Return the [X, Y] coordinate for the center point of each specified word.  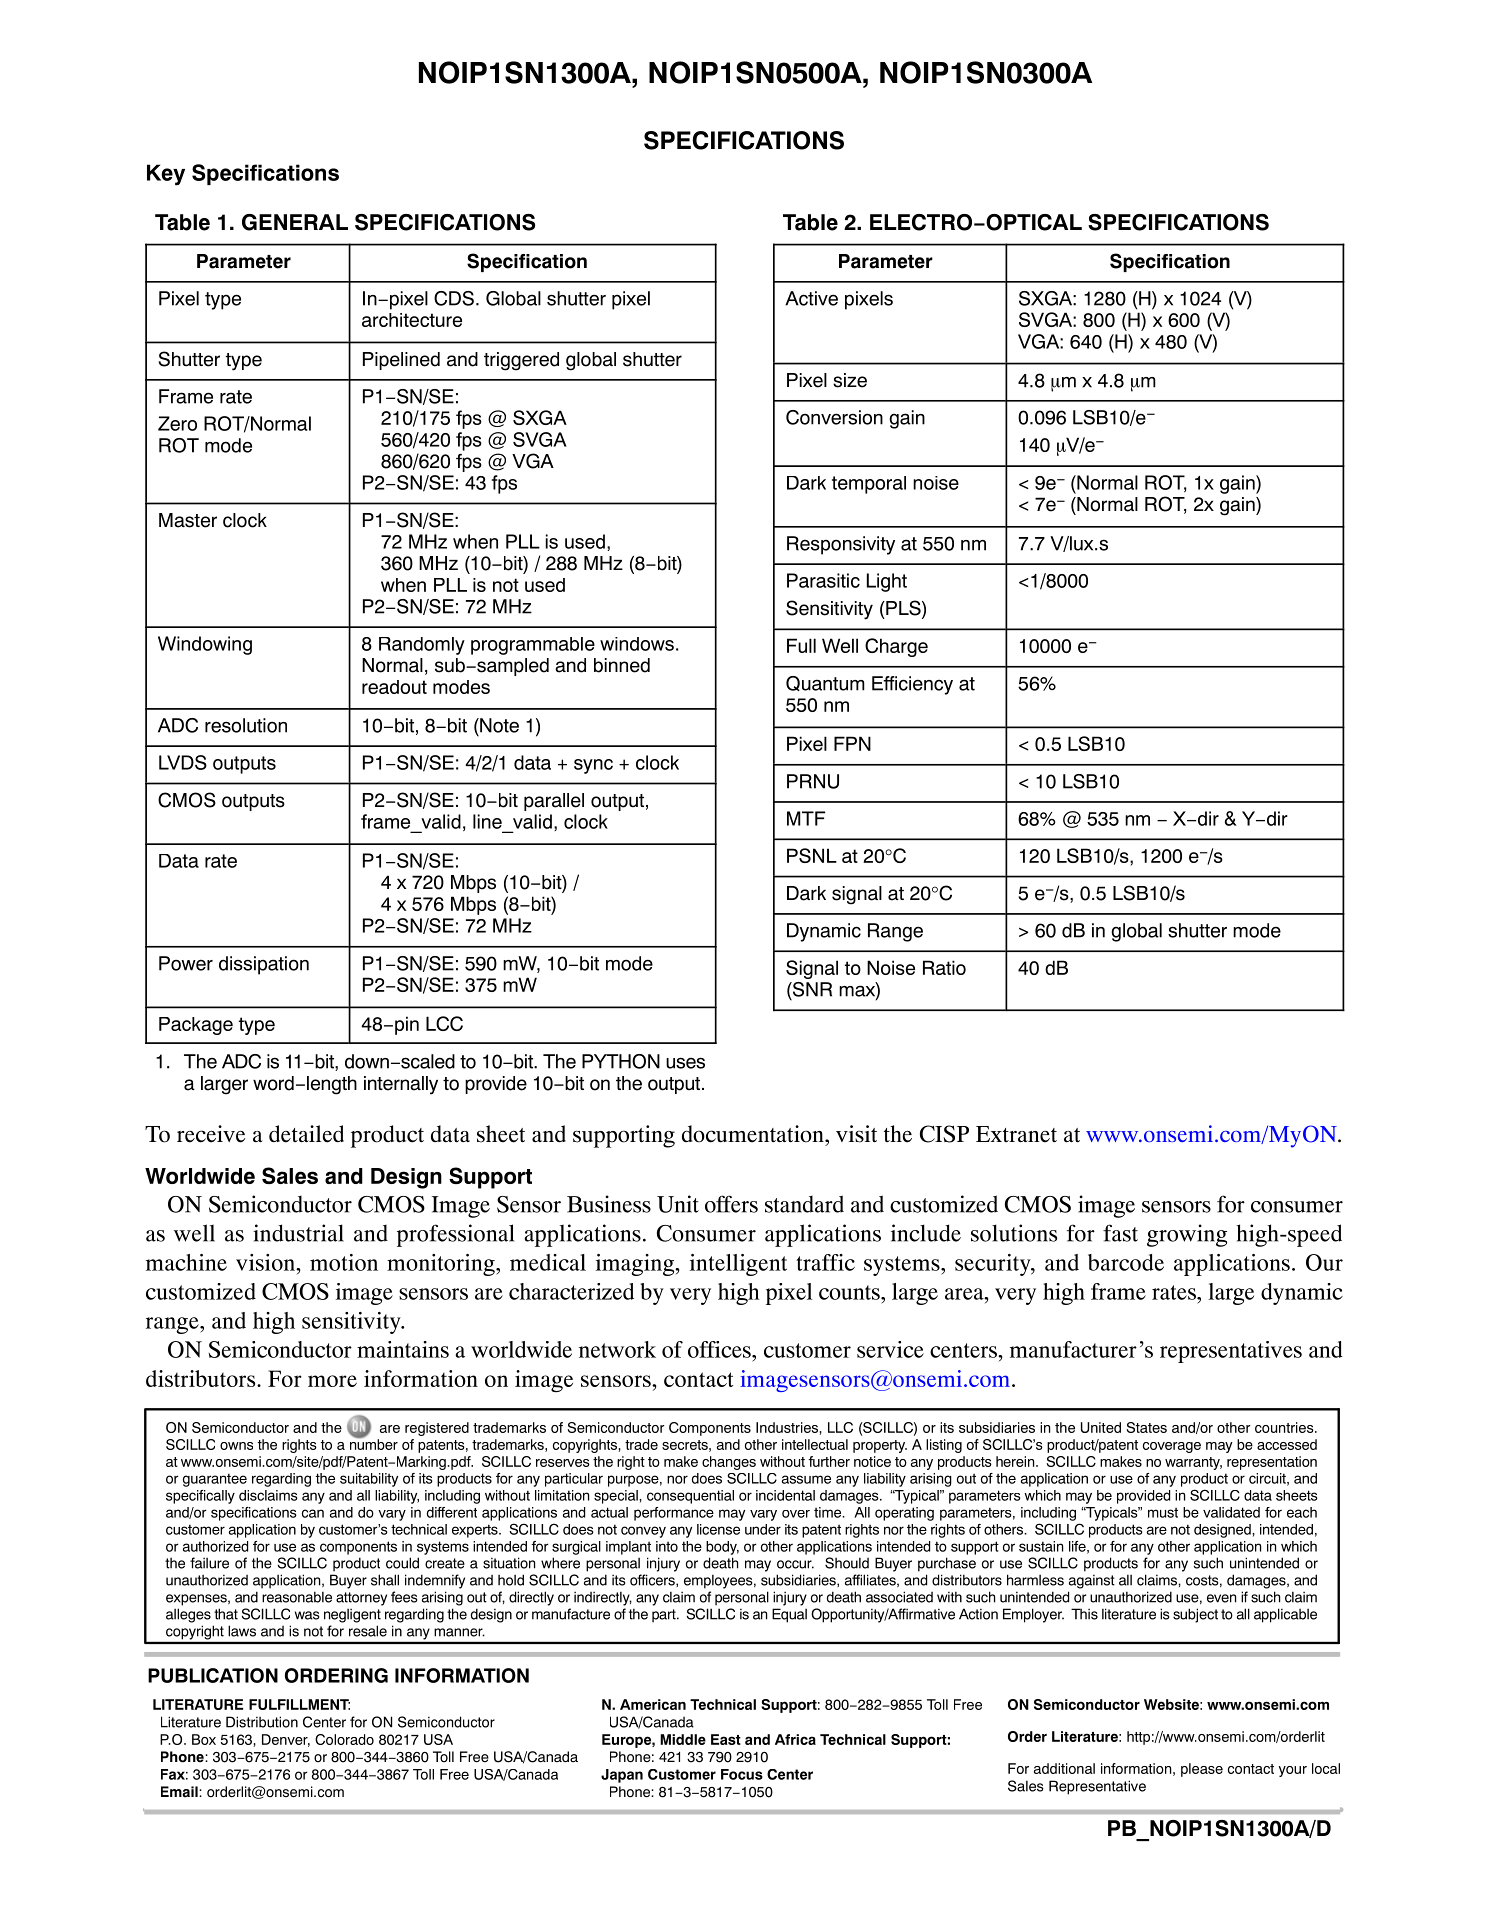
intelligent [738, 1265]
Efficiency [912, 685]
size [850, 380]
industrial [298, 1233]
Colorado [344, 1739]
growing [1187, 1235]
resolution [246, 725]
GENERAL [295, 222]
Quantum [825, 683]
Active [811, 298]
